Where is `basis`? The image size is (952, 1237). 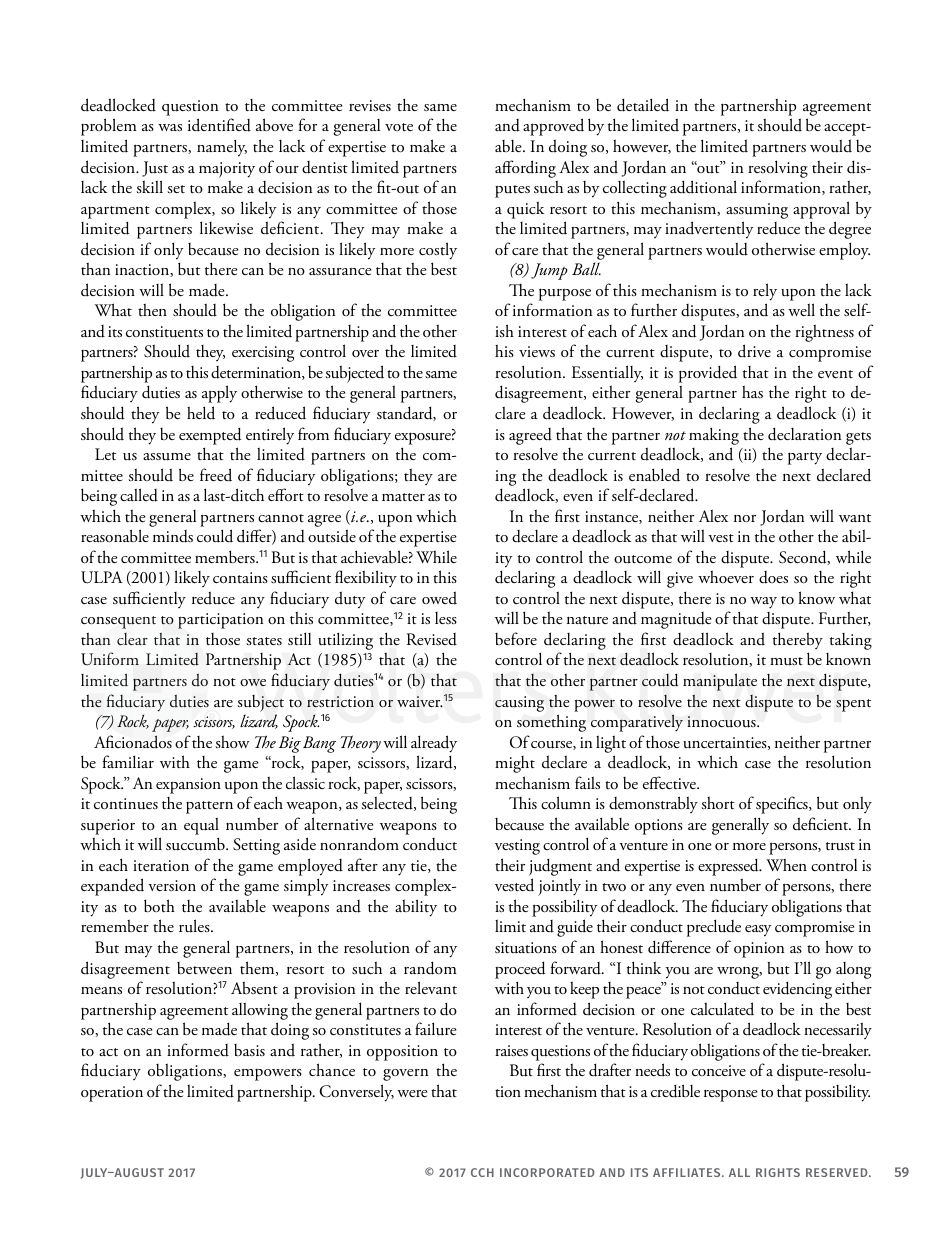
basis is located at coordinates (249, 1050).
